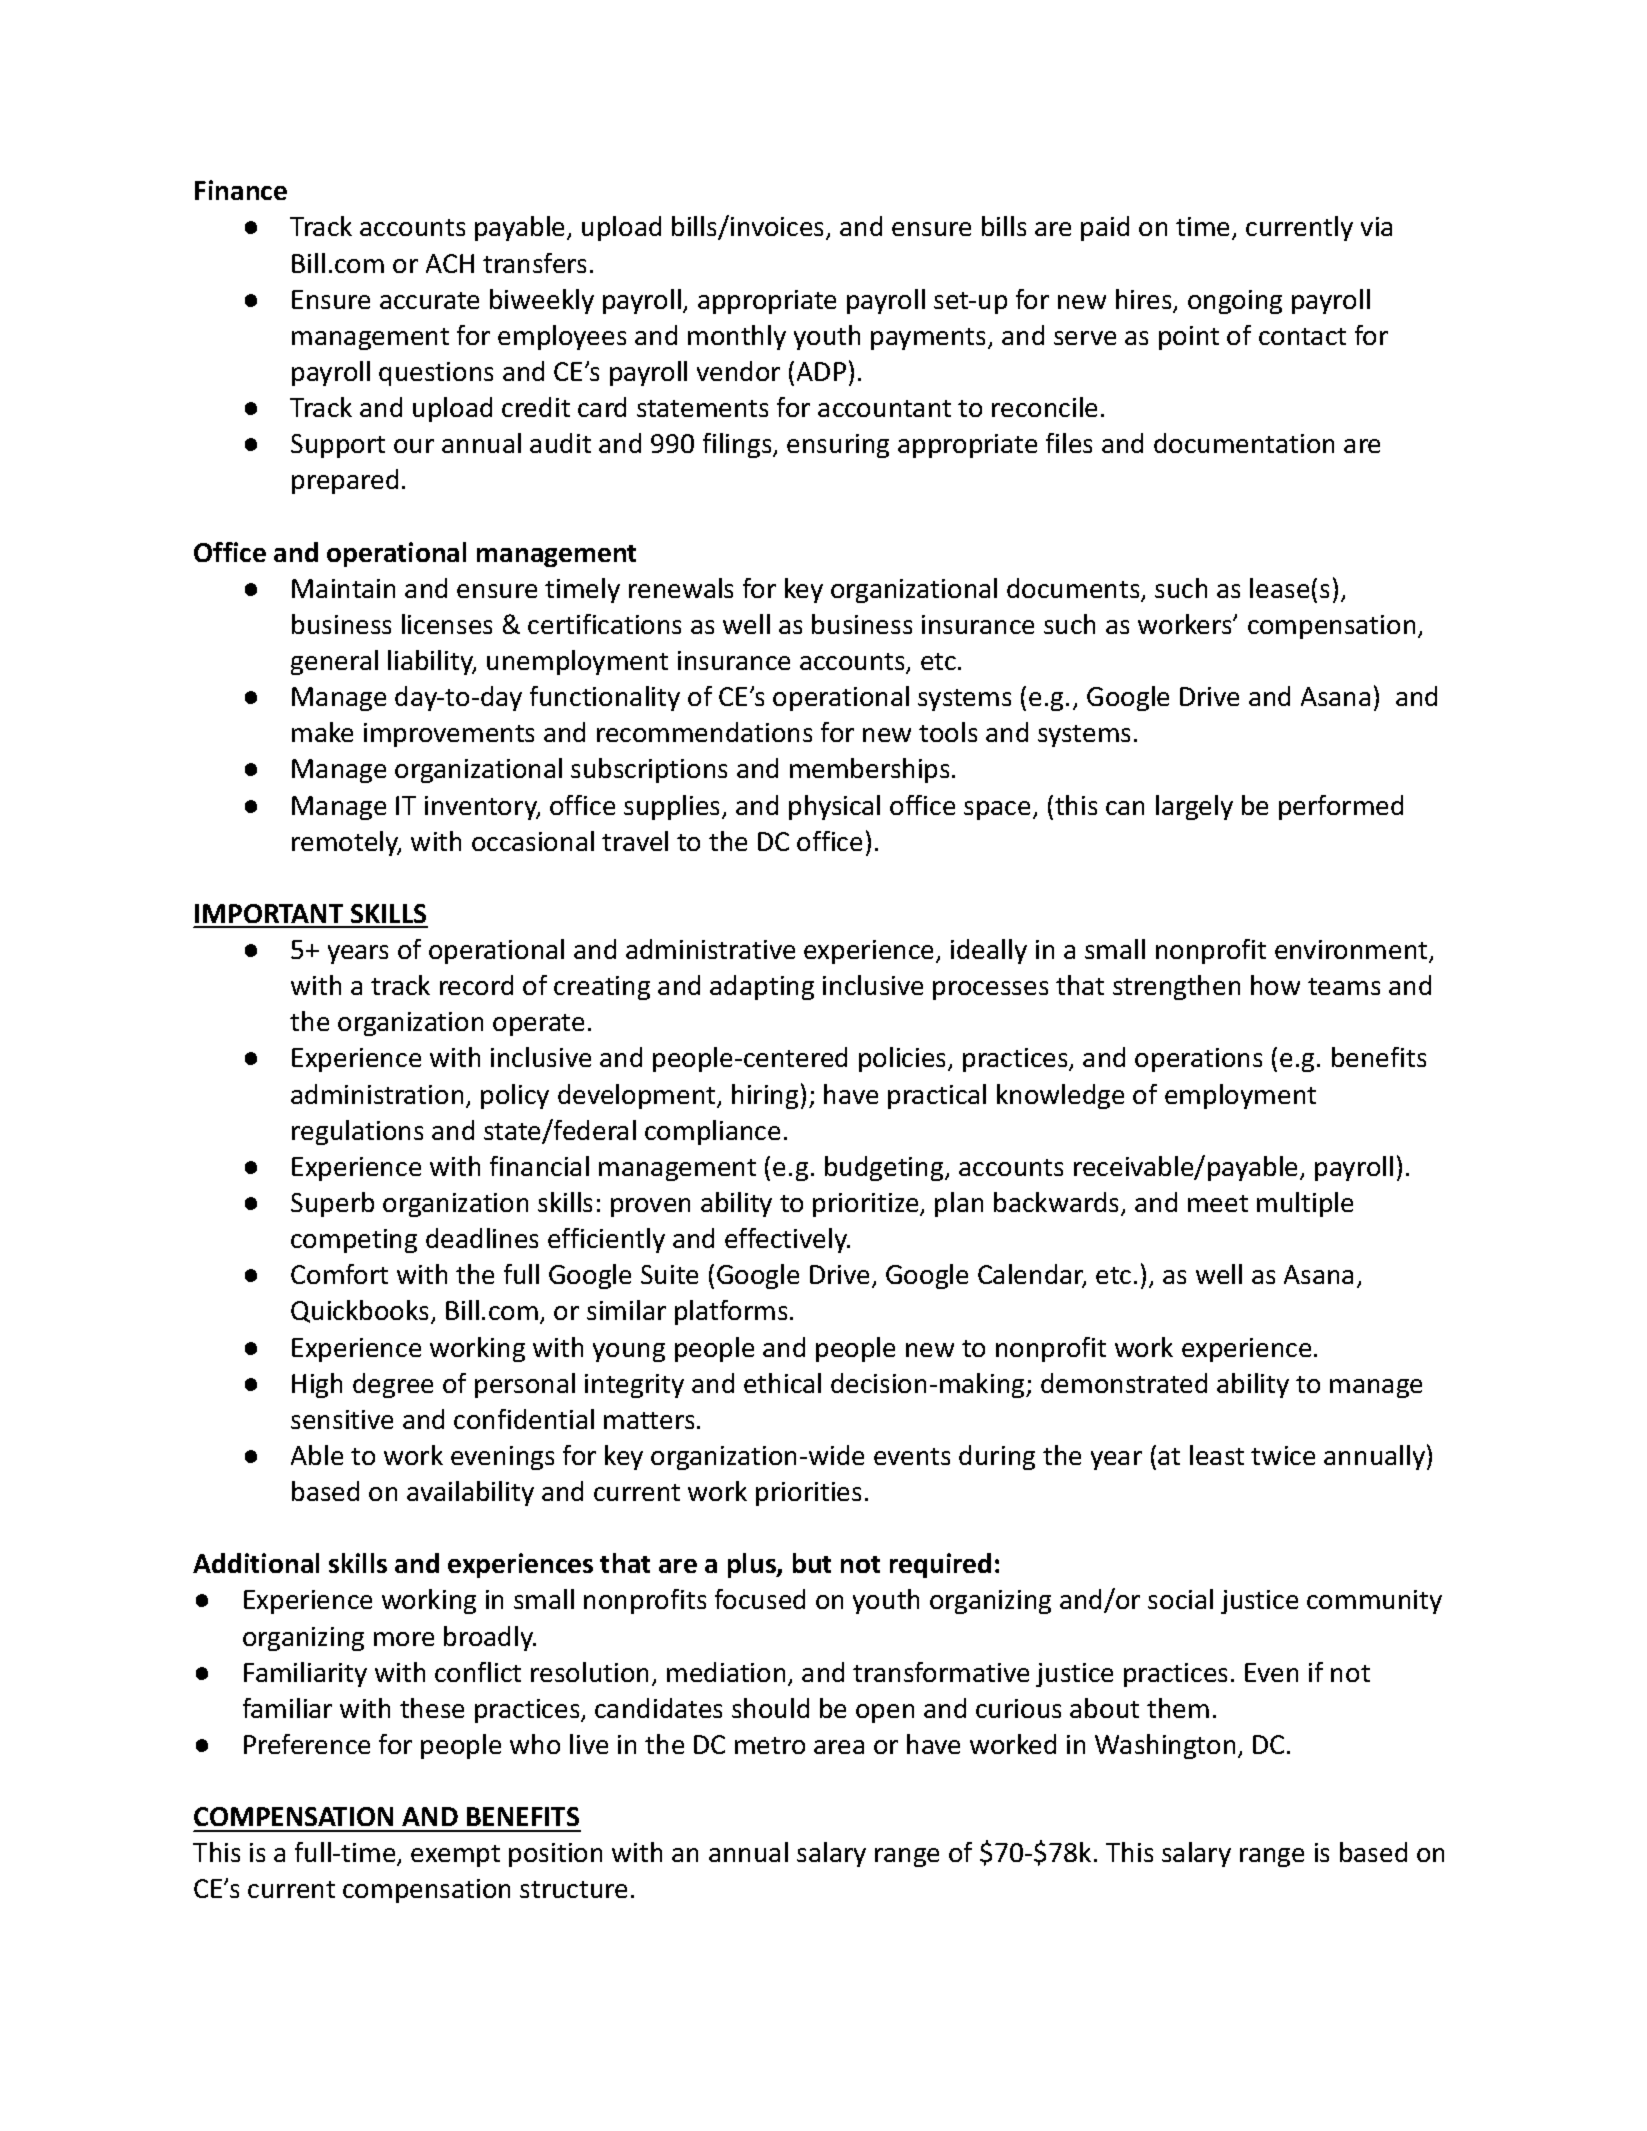  Describe the element at coordinates (1235, 302) in the screenshot. I see `ongoing` at that location.
